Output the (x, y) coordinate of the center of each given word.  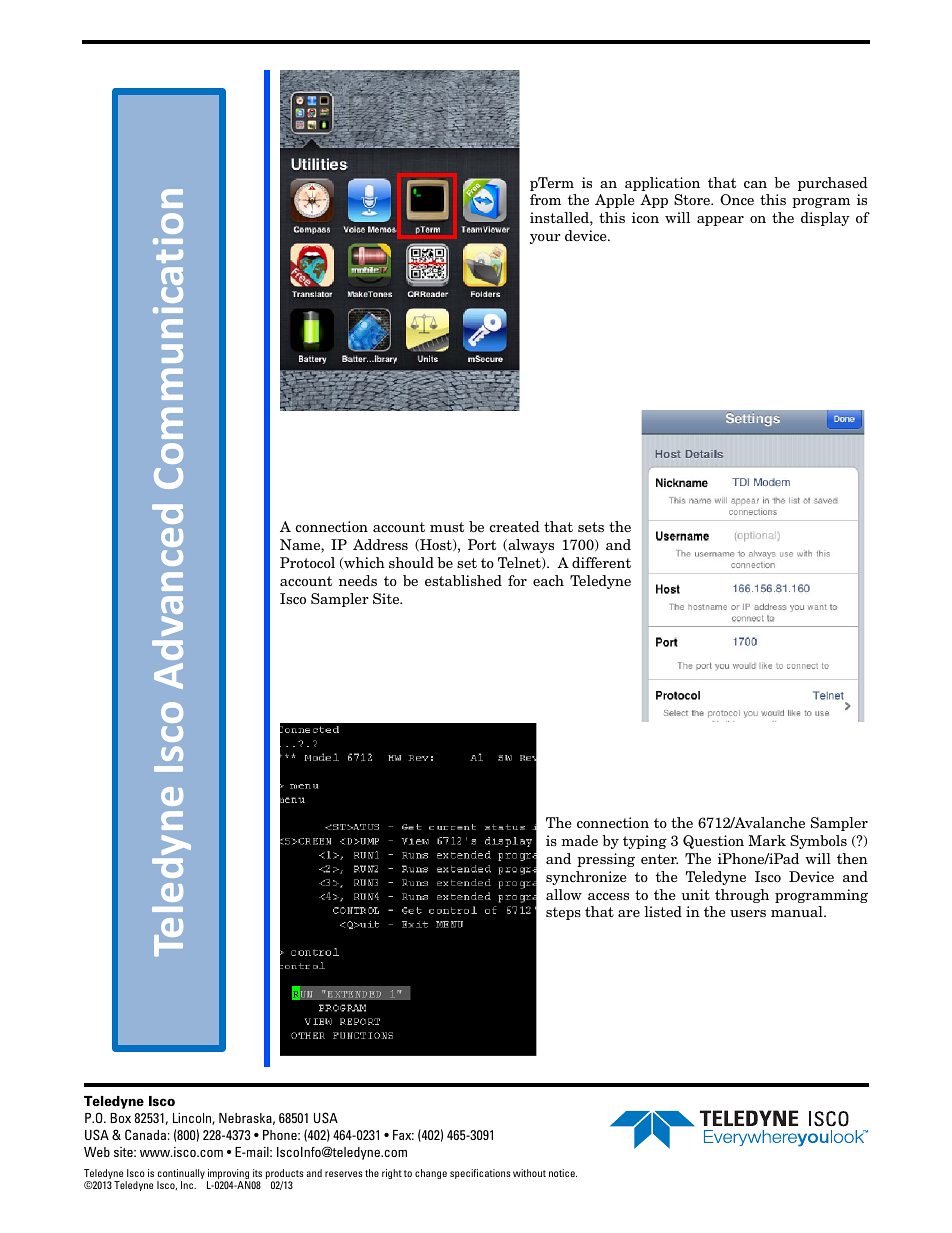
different (601, 562)
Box (120, 1118)
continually (181, 1175)
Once (737, 199)
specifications (480, 1174)
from (545, 199)
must (447, 527)
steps (563, 913)
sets (591, 527)
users (748, 913)
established (463, 580)
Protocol (307, 562)
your (545, 239)
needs (358, 580)
